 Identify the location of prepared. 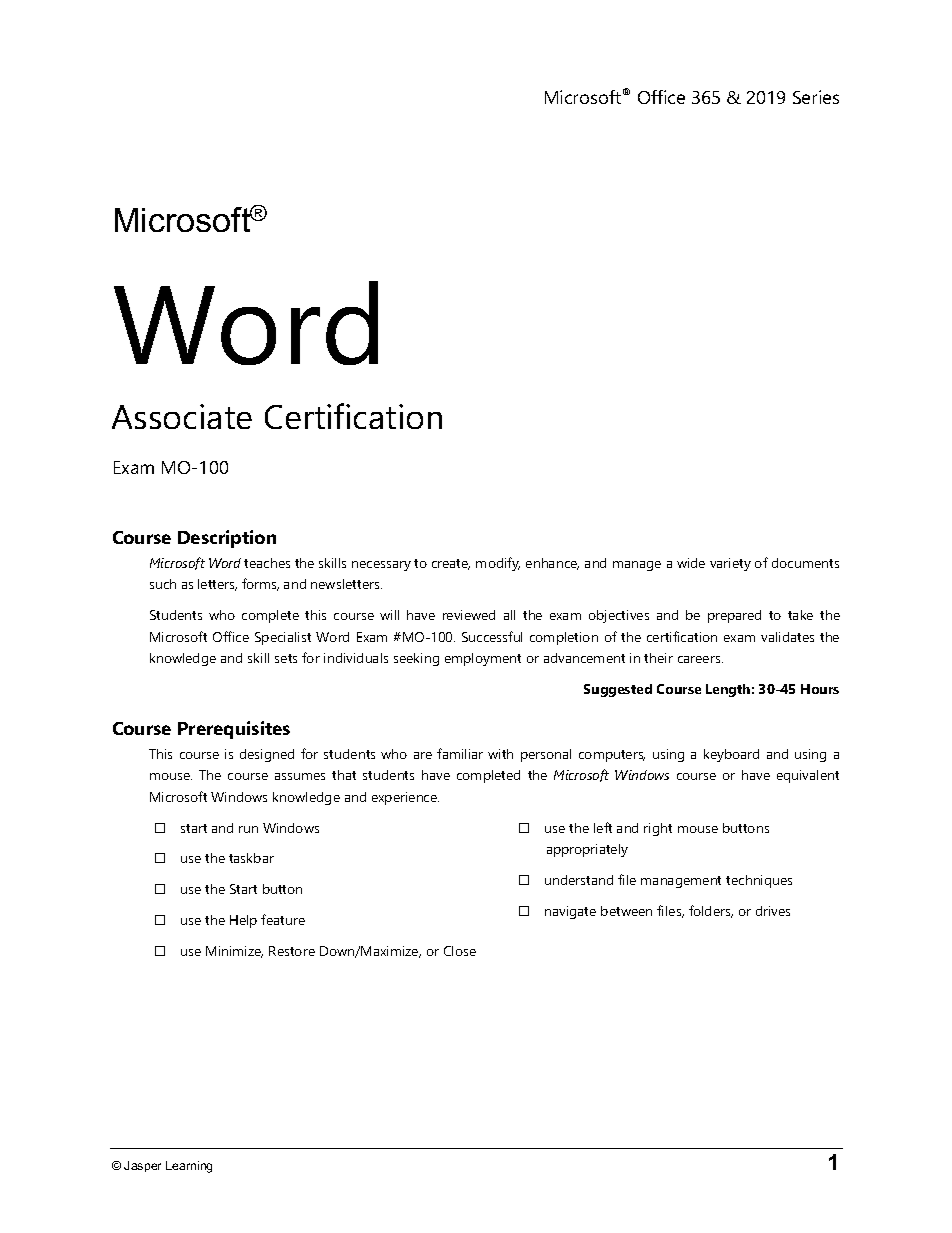
(734, 616).
